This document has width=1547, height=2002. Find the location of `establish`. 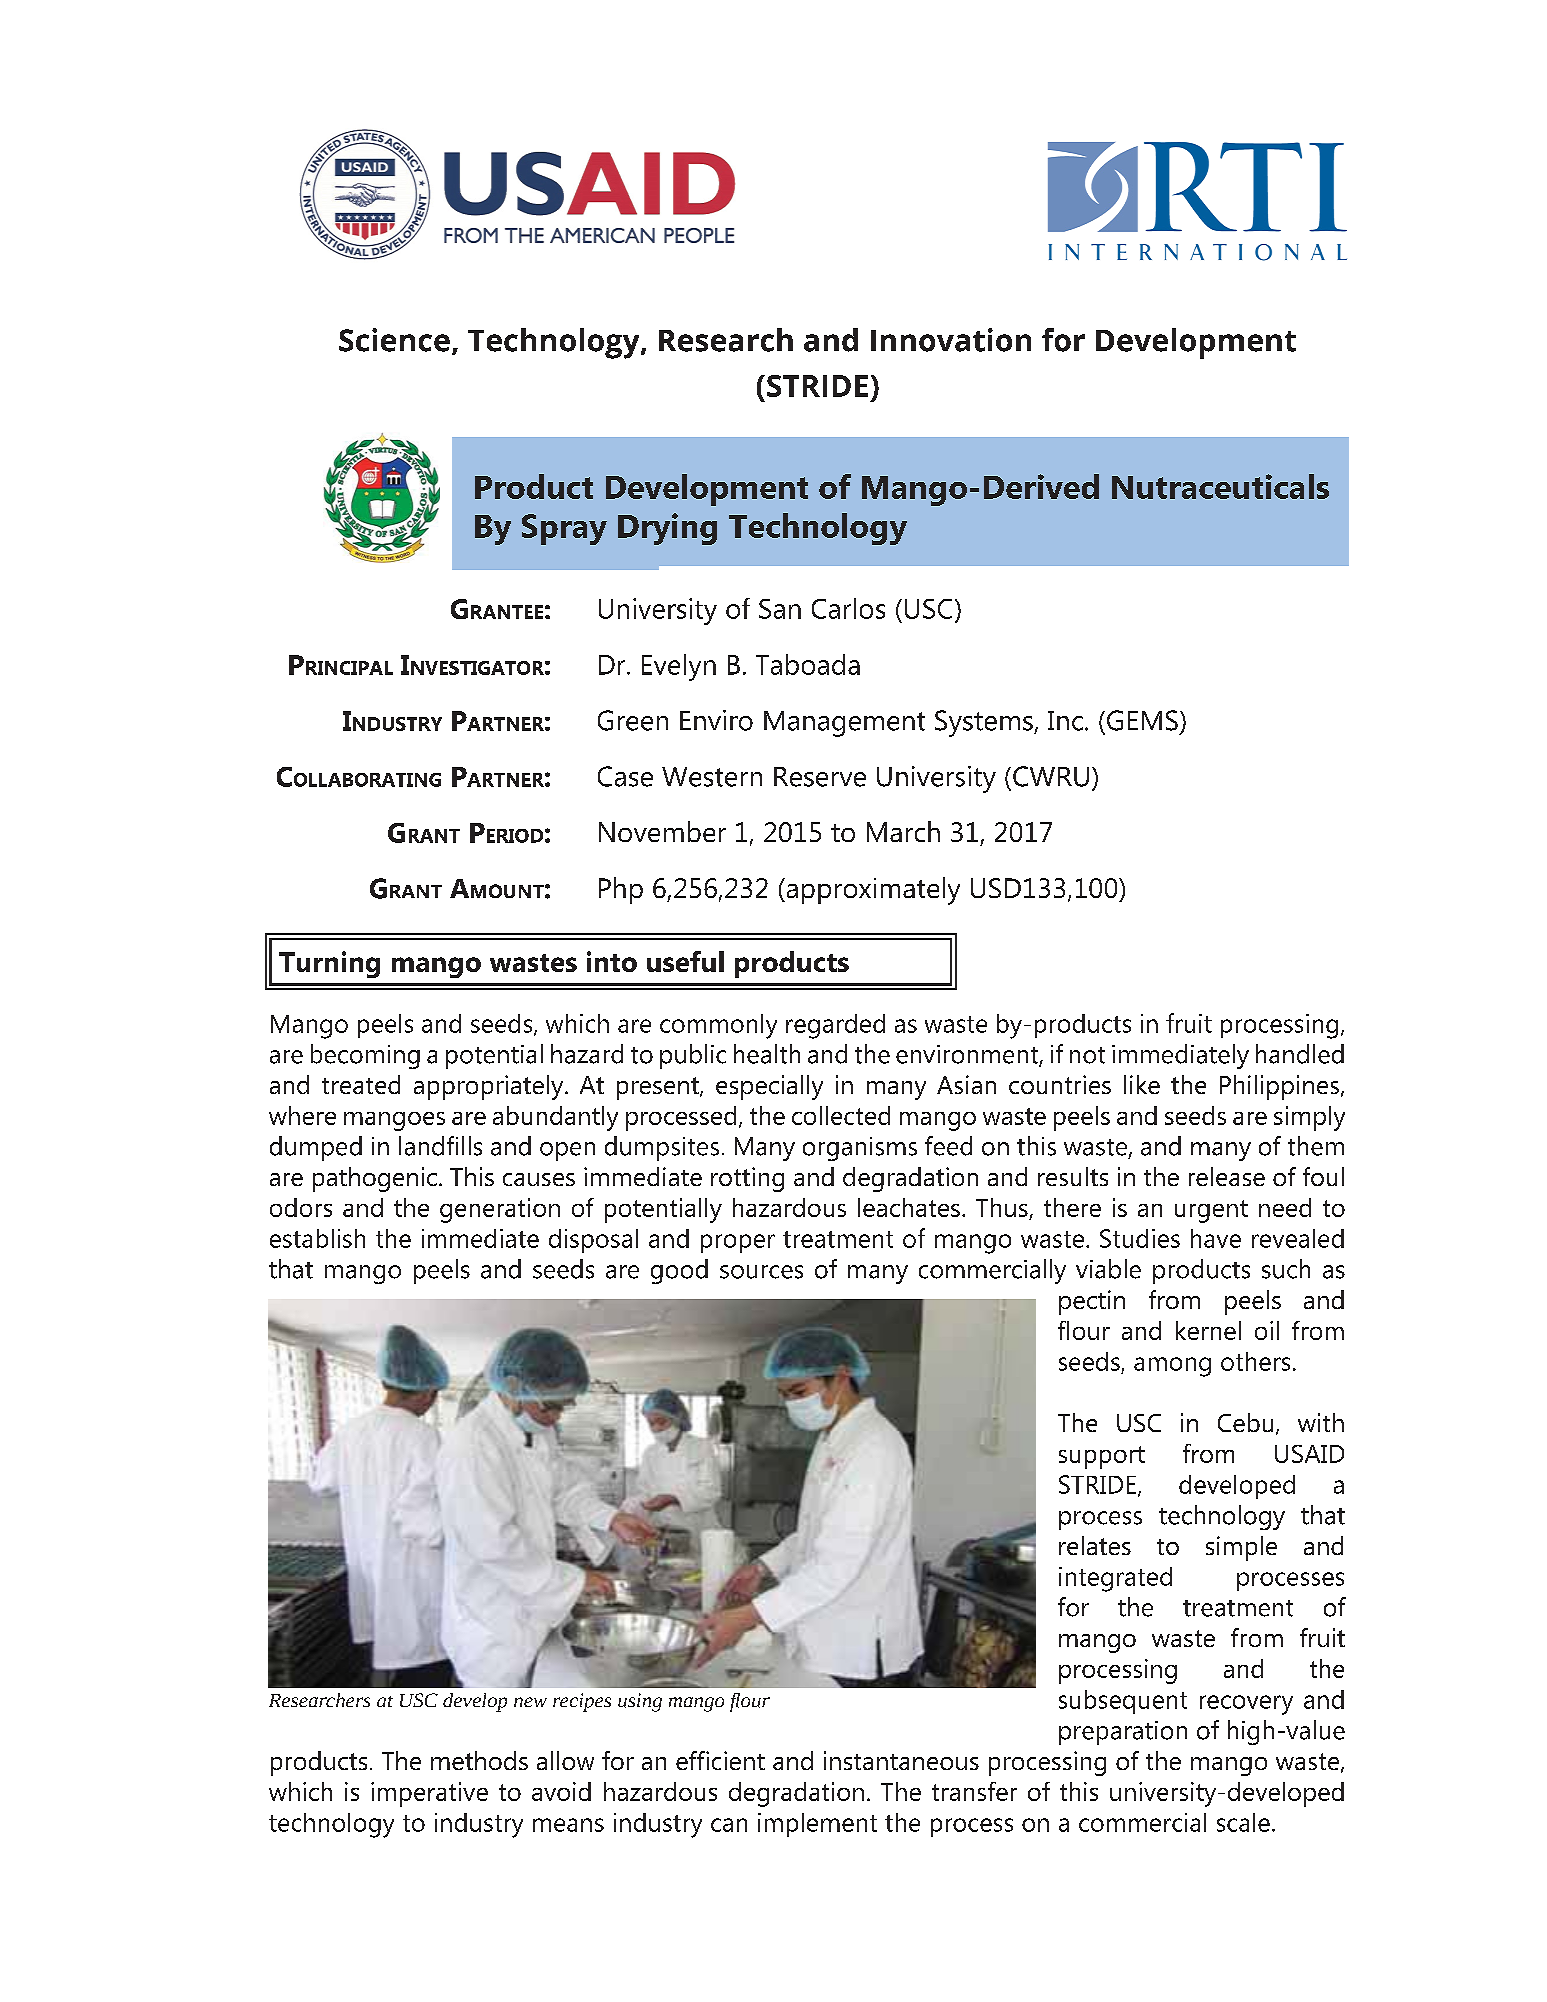

establish is located at coordinates (317, 1238).
